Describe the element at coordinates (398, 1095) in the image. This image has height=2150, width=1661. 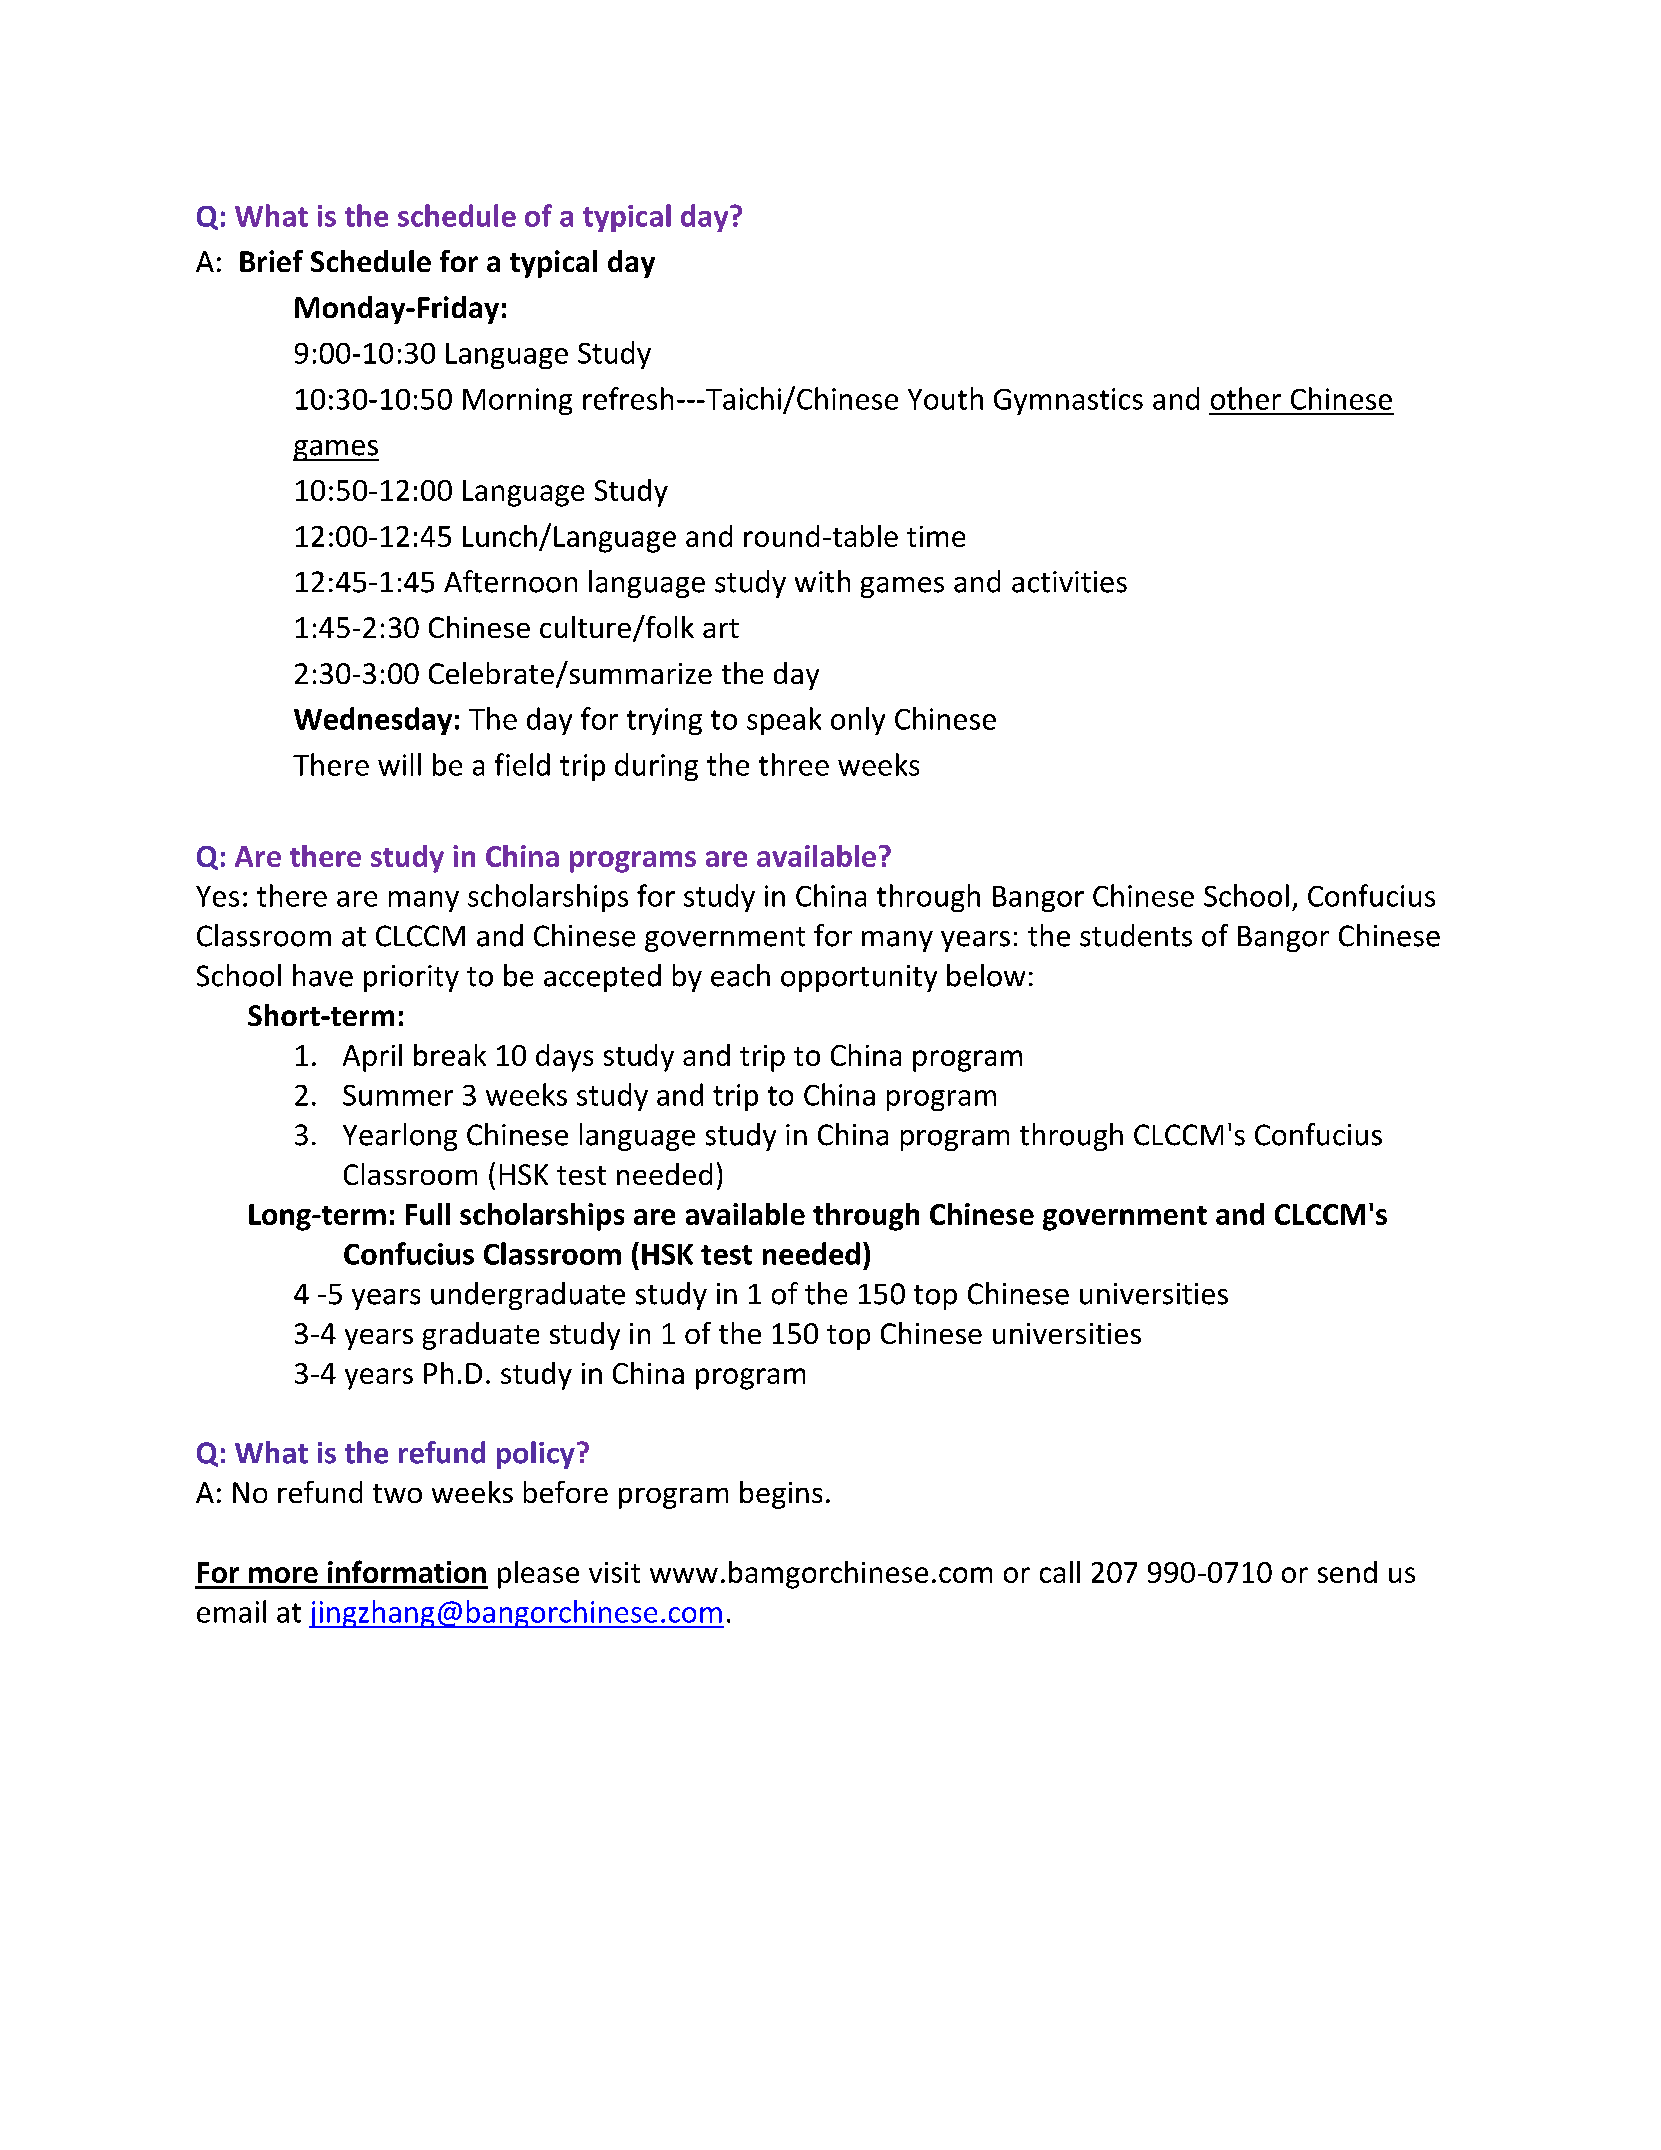
I see `Summer` at that location.
